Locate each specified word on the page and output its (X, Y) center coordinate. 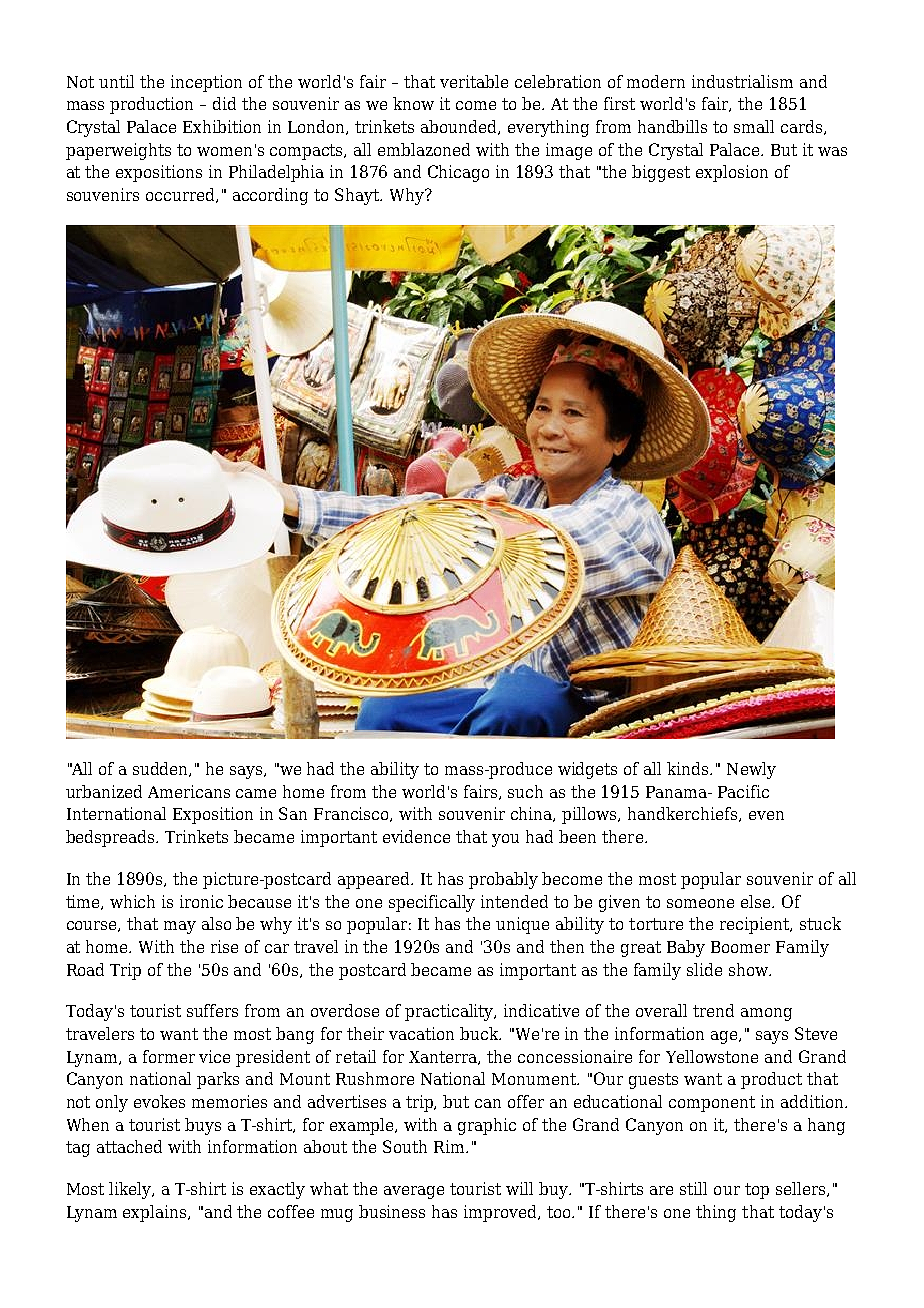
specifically (432, 903)
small (754, 126)
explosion (732, 173)
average (414, 1192)
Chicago (458, 173)
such (525, 791)
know (413, 103)
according (270, 196)
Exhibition (222, 126)
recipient (756, 925)
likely (131, 1190)
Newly (751, 770)
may (180, 927)
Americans (189, 791)
